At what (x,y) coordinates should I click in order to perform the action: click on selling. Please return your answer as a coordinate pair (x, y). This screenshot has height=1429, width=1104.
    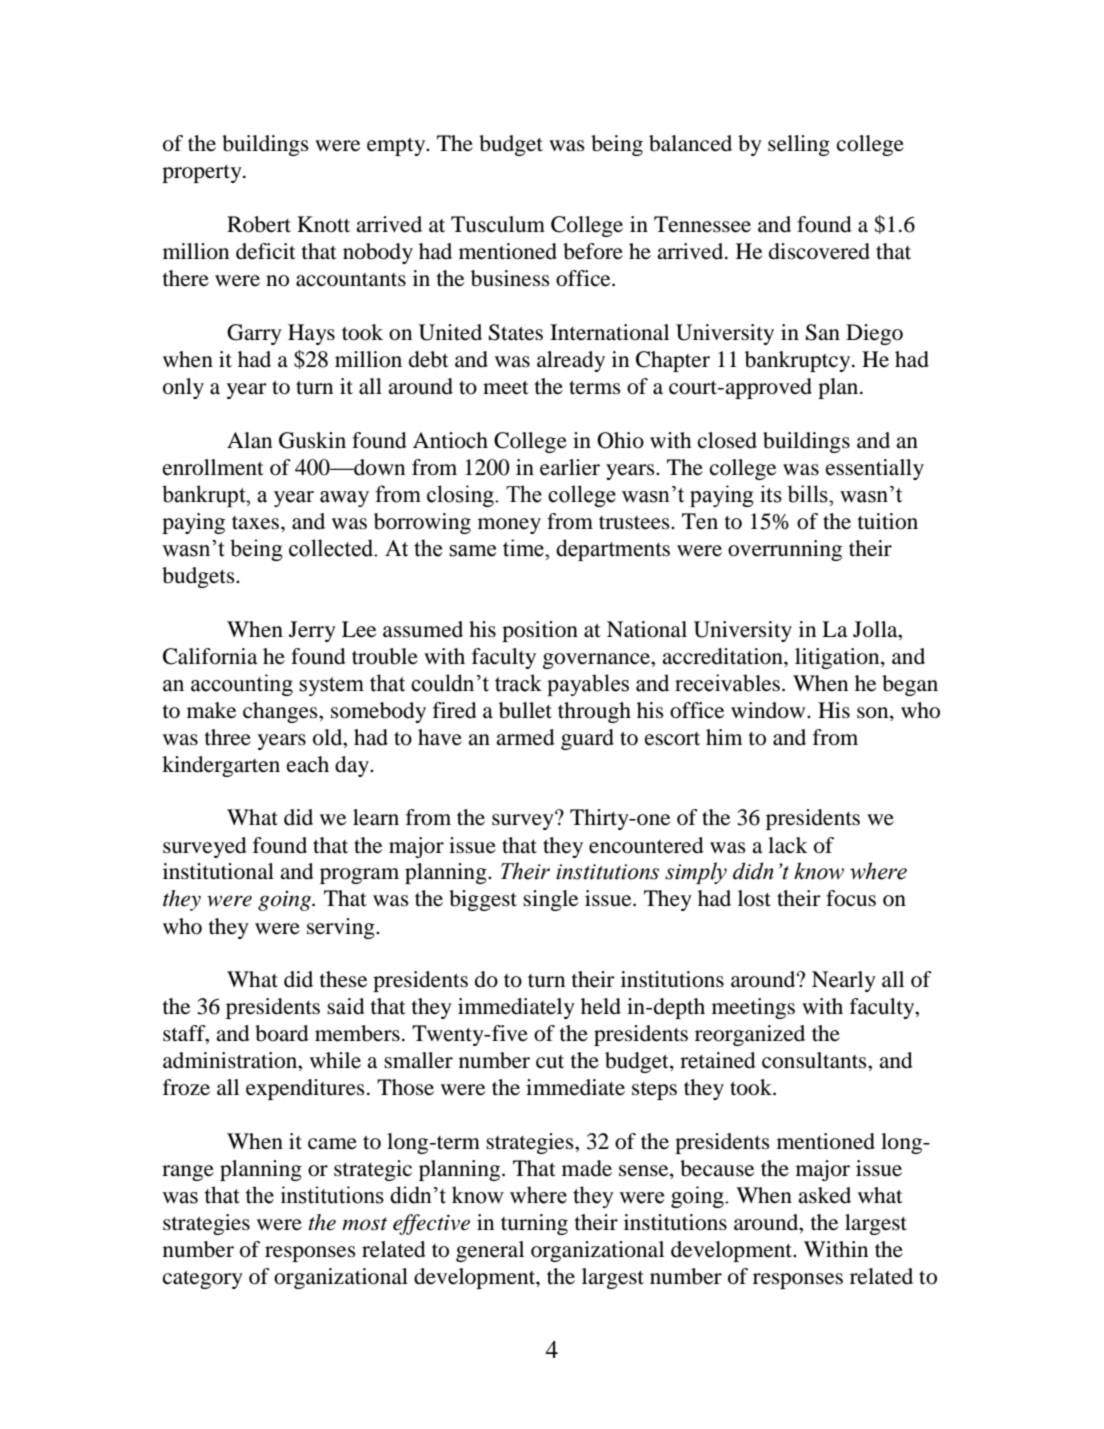
    Looking at the image, I should click on (799, 145).
